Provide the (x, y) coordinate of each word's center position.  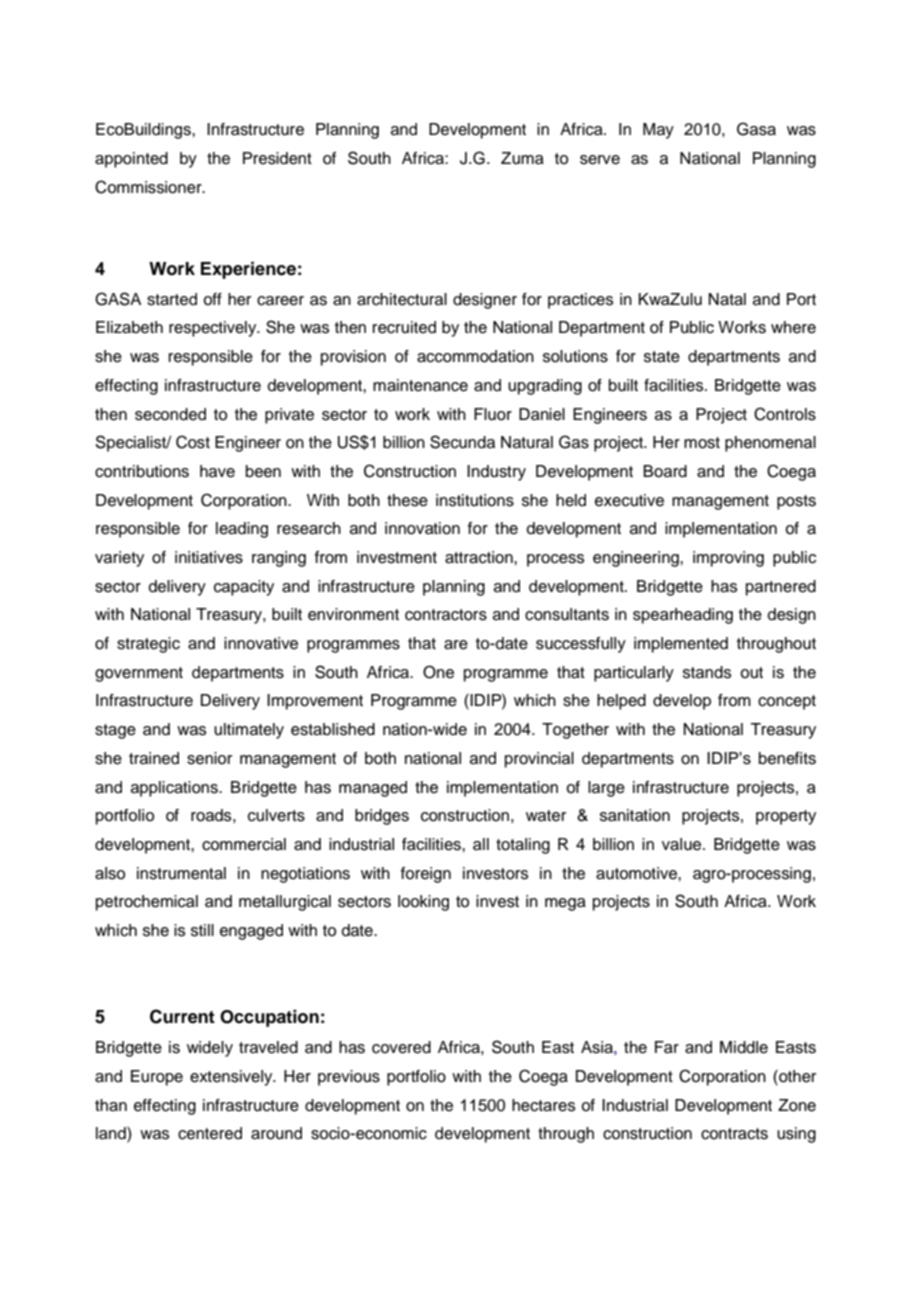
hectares (543, 1105)
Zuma (522, 158)
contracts (734, 1134)
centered (210, 1133)
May (658, 131)
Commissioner (149, 187)
